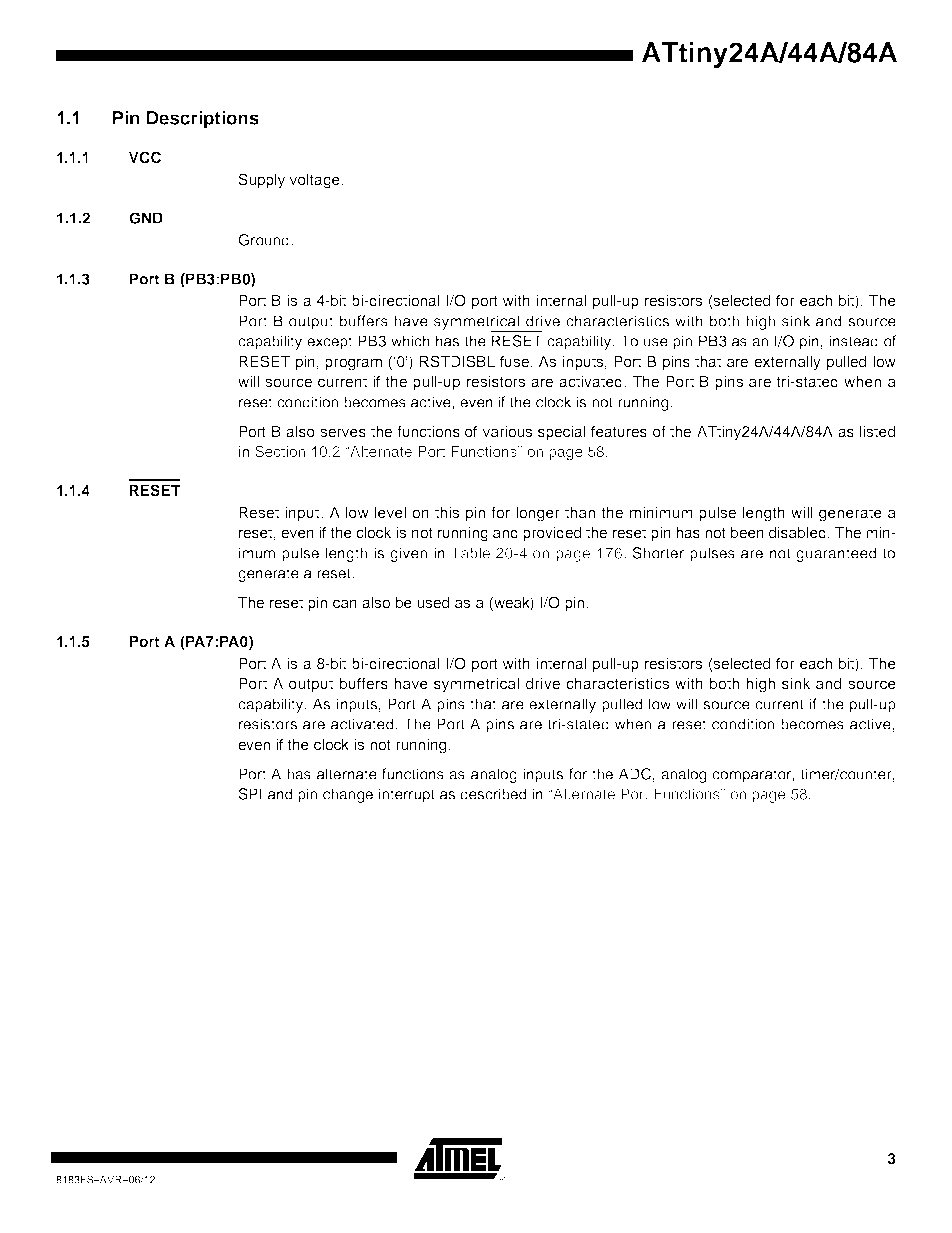  What do you see at coordinates (516, 361) in the image?
I see `fuse` at bounding box center [516, 361].
